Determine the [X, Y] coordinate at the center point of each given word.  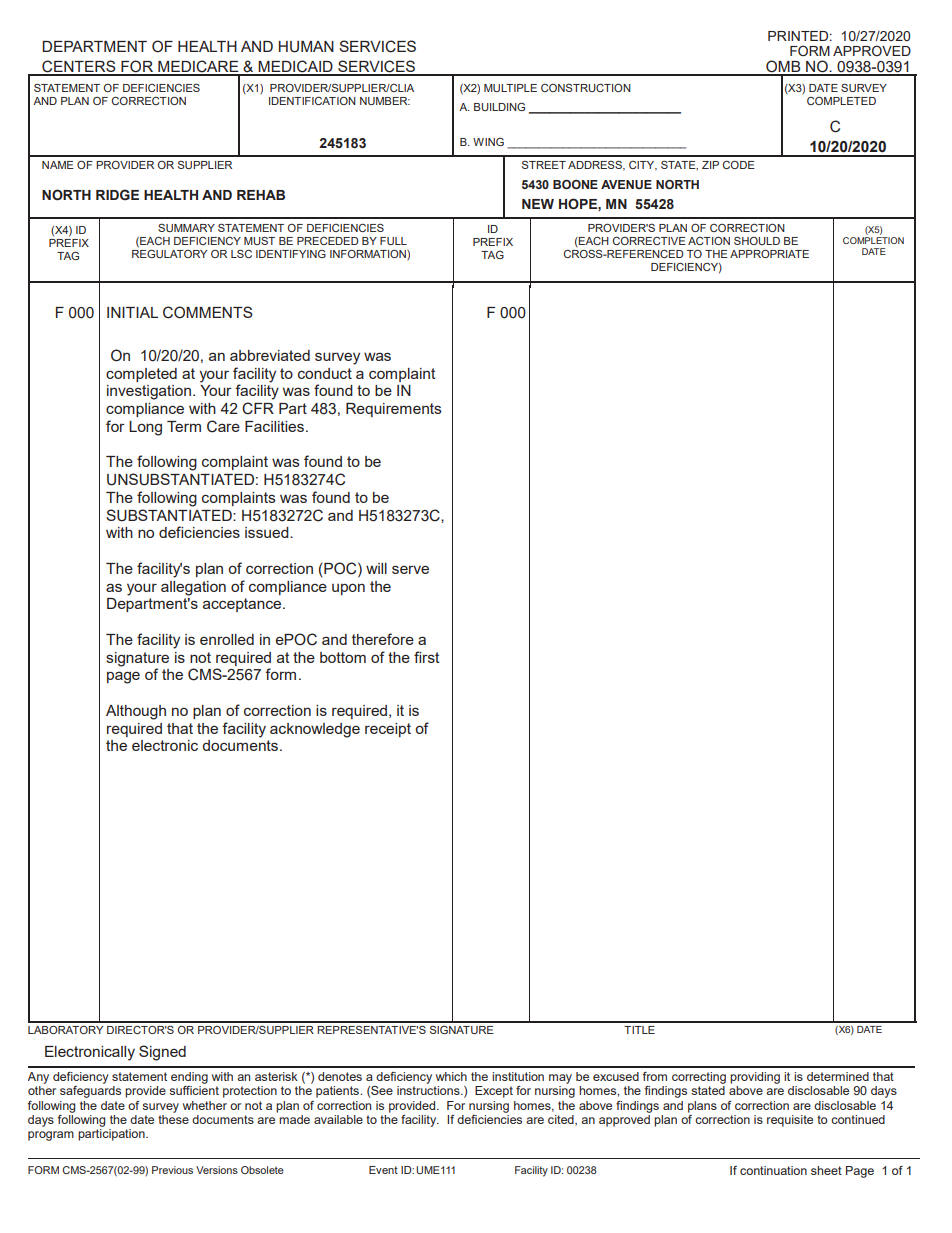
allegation [193, 588]
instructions [429, 1090]
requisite [790, 1121]
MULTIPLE [510, 88]
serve [410, 569]
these [173, 1119]
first [426, 657]
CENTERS [79, 67]
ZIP [710, 165]
